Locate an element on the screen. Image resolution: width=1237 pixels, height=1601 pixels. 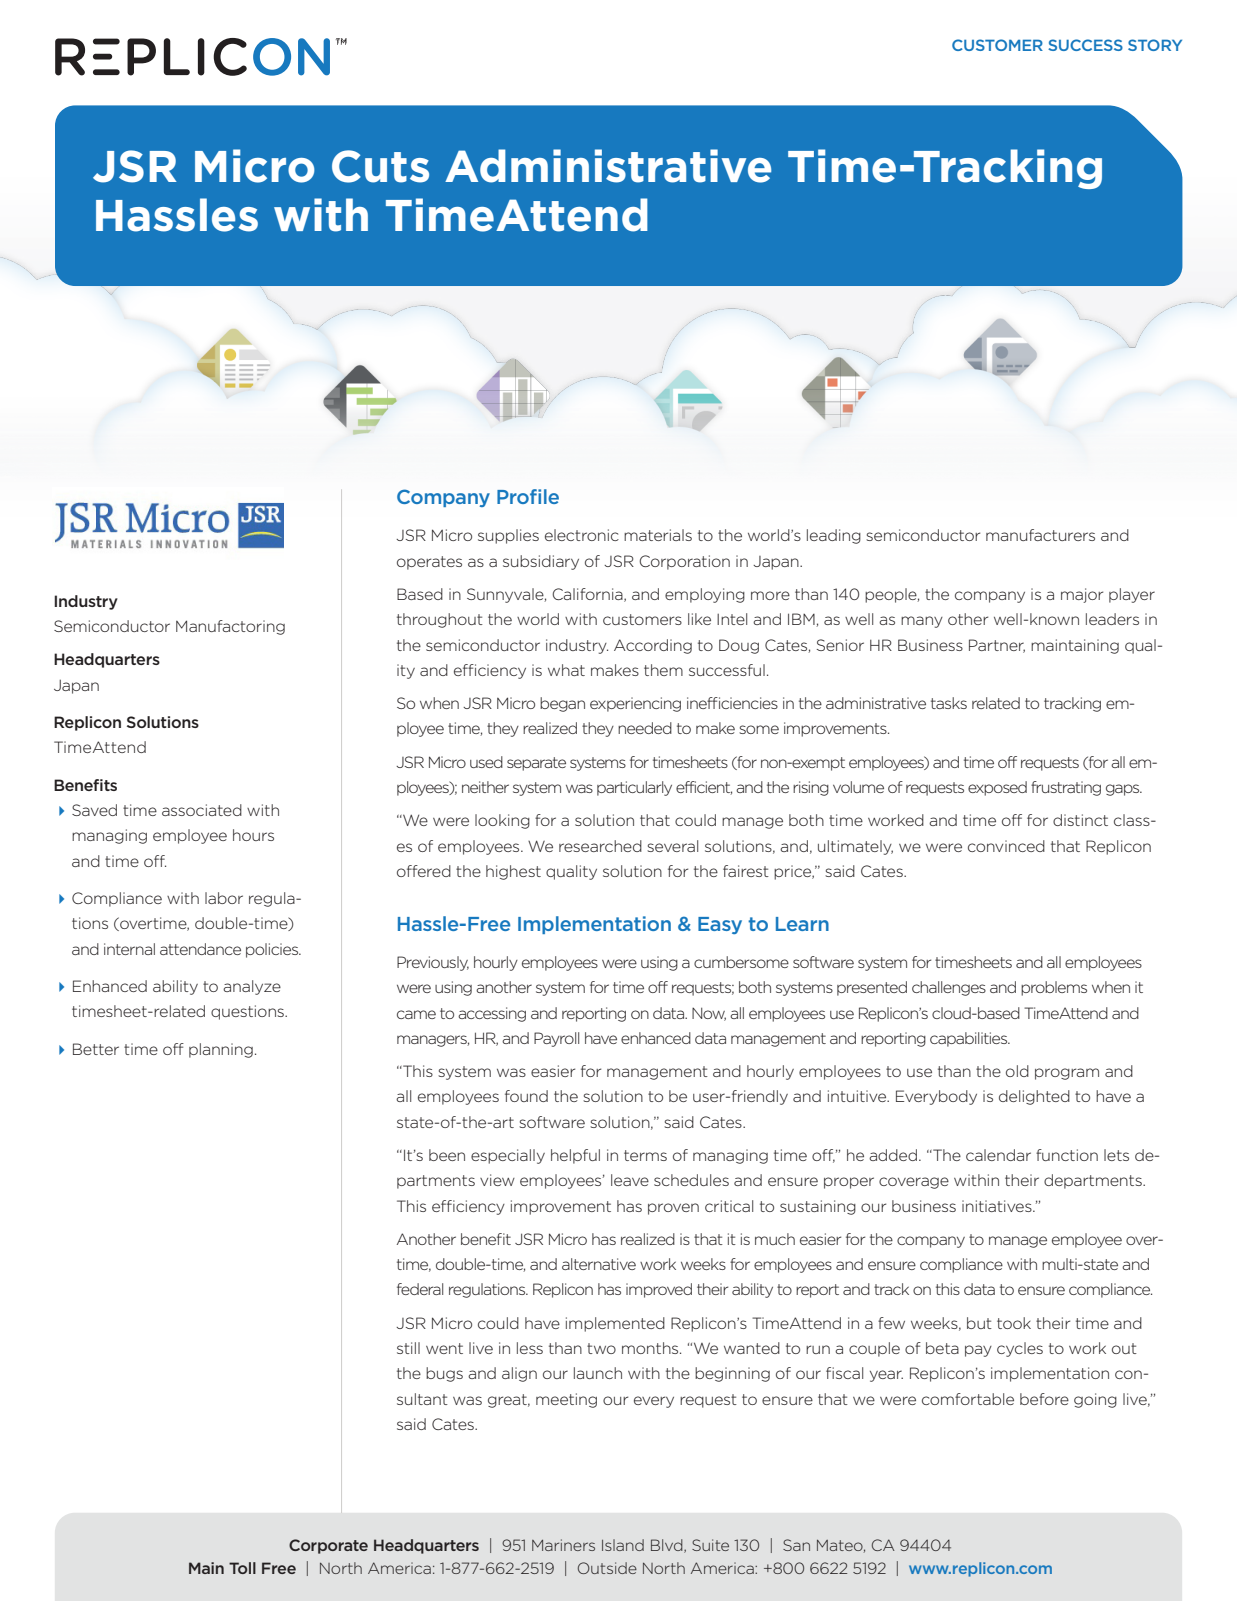
old is located at coordinates (1017, 1071).
